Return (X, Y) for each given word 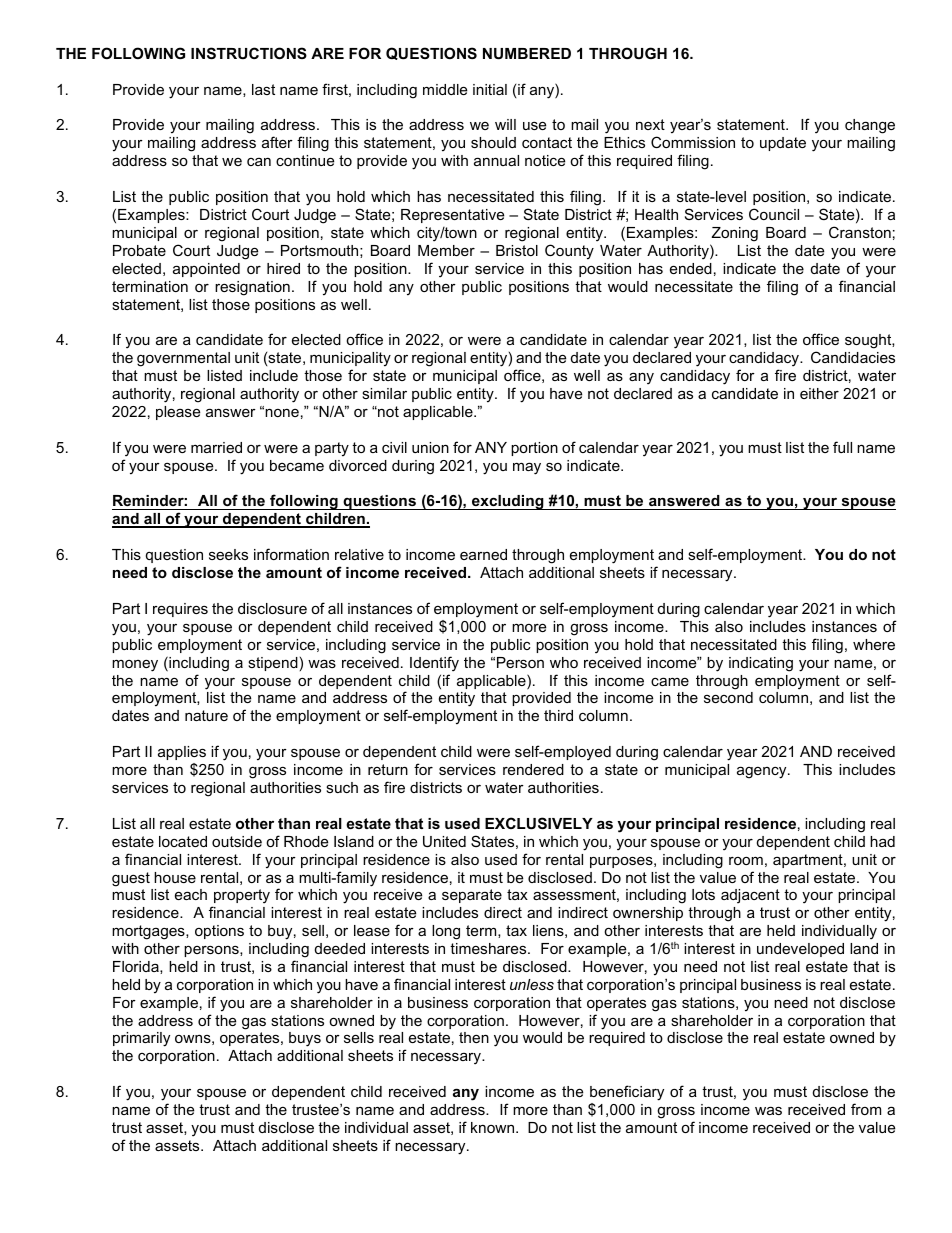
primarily (141, 1039)
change (870, 126)
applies (182, 753)
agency (763, 772)
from (866, 1109)
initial (490, 89)
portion (534, 449)
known (494, 1127)
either (819, 393)
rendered (533, 769)
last (263, 89)
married (216, 447)
